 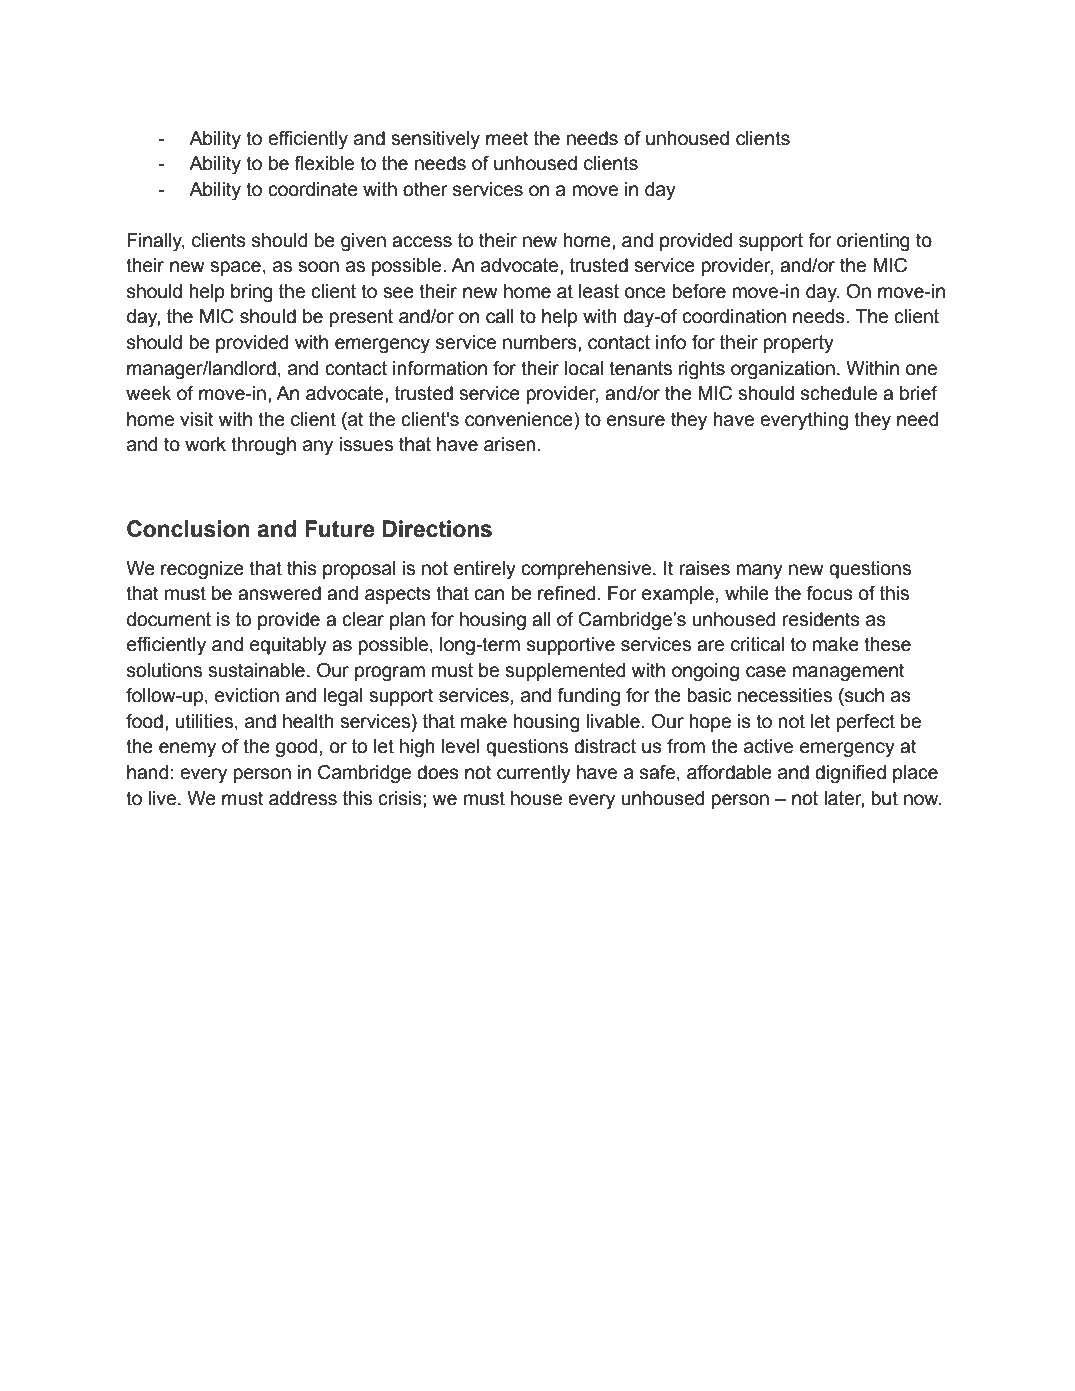 I want to click on bring, so click(x=252, y=293).
